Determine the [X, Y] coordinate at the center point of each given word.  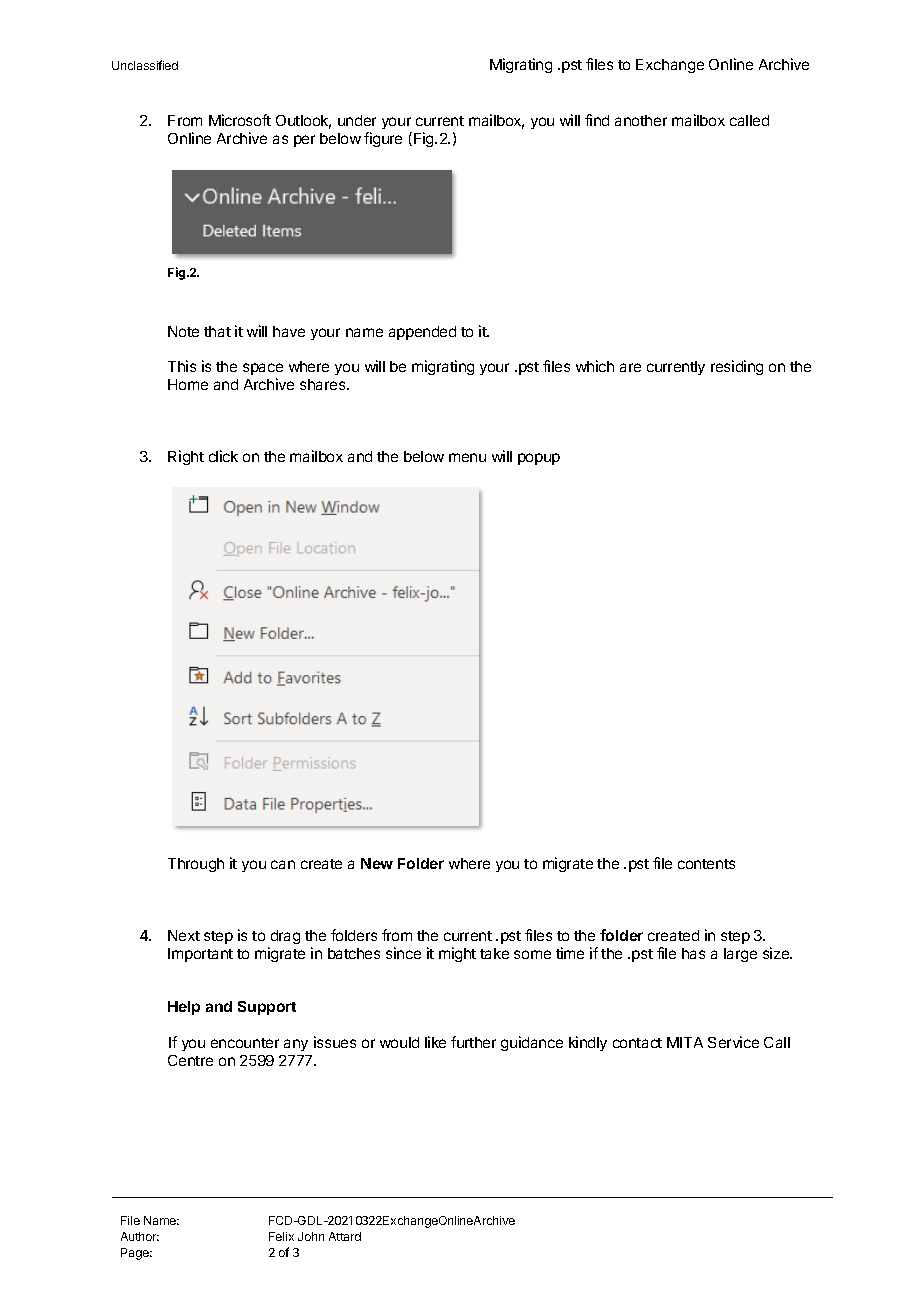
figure [383, 139]
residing [737, 367]
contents [706, 864]
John [311, 1236]
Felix [281, 1236]
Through [196, 865]
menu [467, 457]
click [223, 456]
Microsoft [240, 120]
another [641, 120]
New [377, 863]
